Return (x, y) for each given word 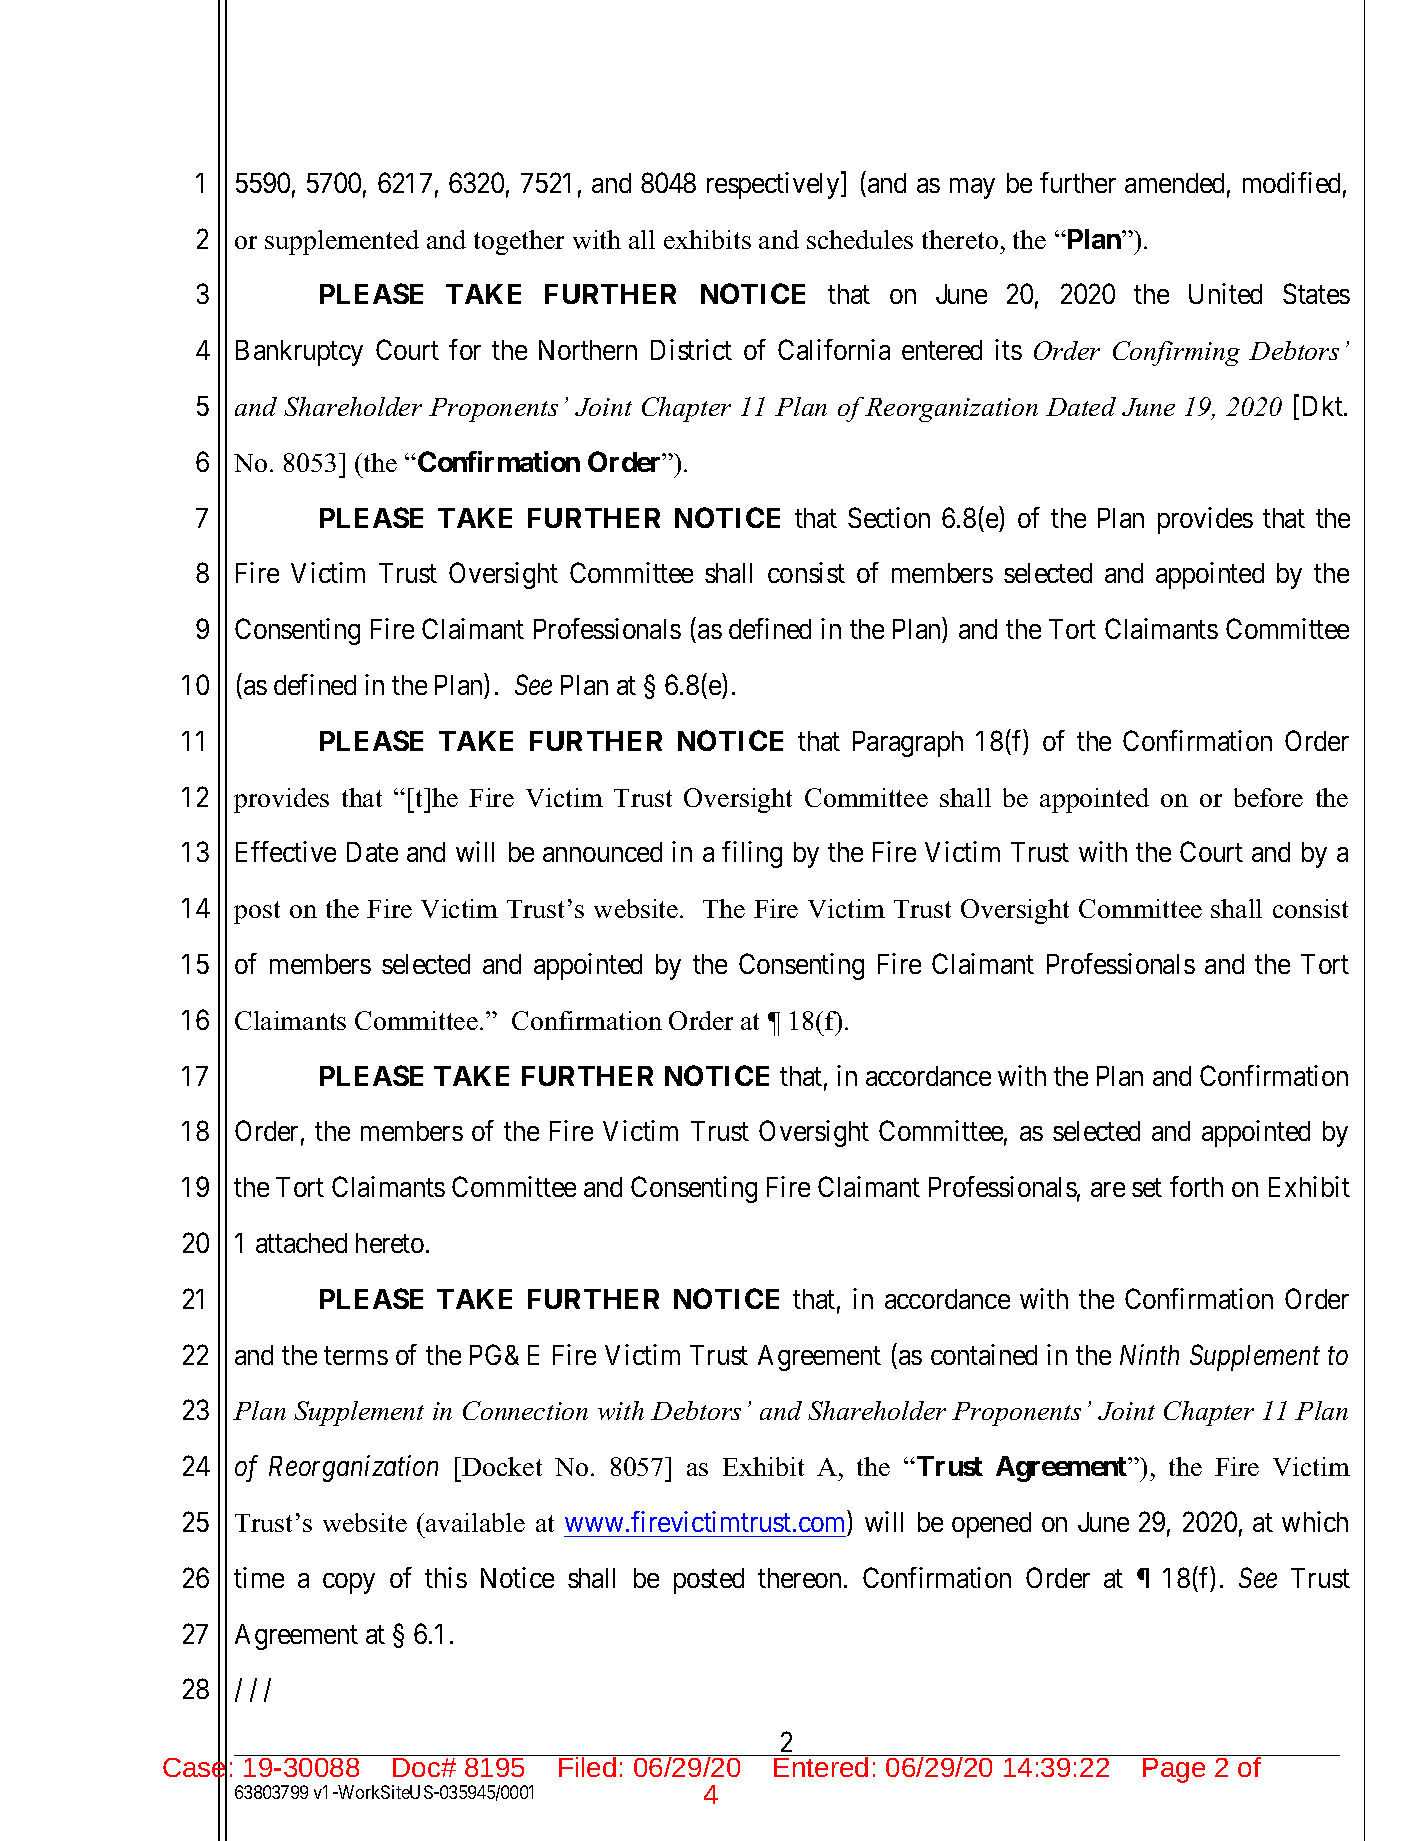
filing (752, 854)
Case (195, 1767)
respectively (774, 185)
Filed (587, 1766)
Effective (286, 851)
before (1268, 797)
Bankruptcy (299, 353)
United (1225, 293)
